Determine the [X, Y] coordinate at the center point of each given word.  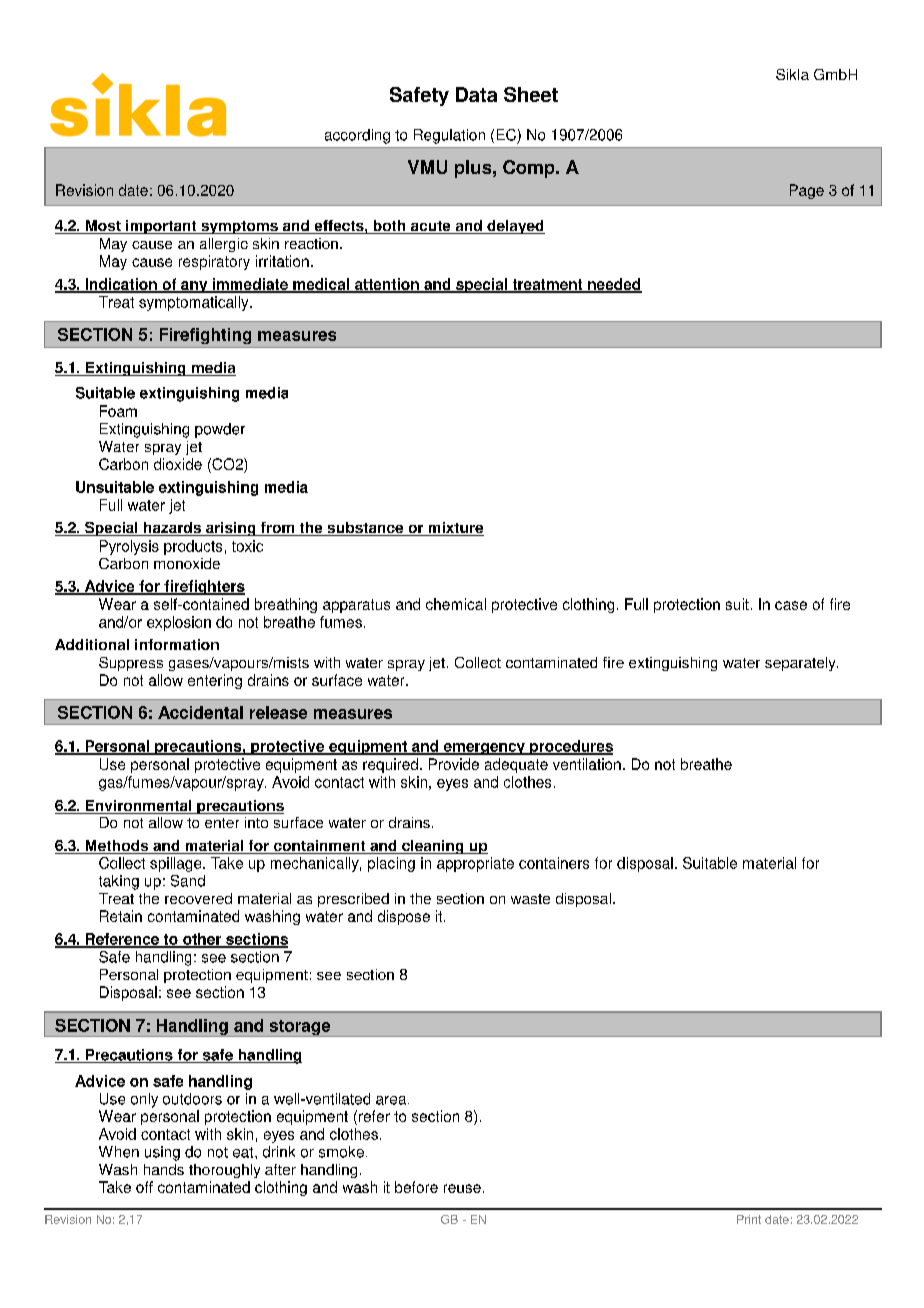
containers [554, 863]
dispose [404, 917]
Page [807, 191]
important [161, 227]
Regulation [449, 136]
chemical [456, 604]
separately [801, 664]
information [177, 644]
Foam [118, 411]
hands [164, 1169]
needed [614, 285]
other [202, 940]
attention [386, 285]
